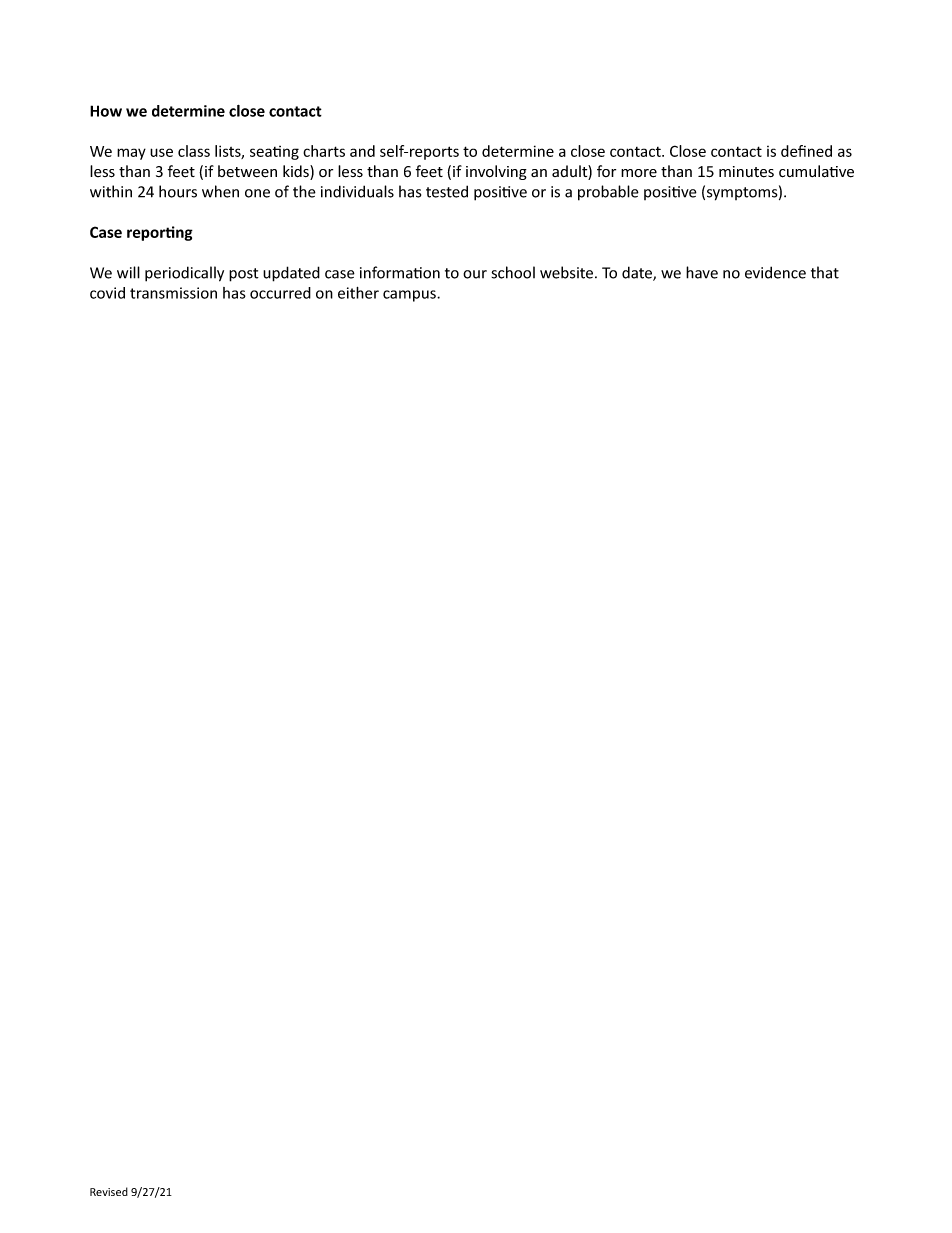 The height and width of the document is (1233, 952). What do you see at coordinates (825, 272) in the document?
I see `that` at bounding box center [825, 272].
